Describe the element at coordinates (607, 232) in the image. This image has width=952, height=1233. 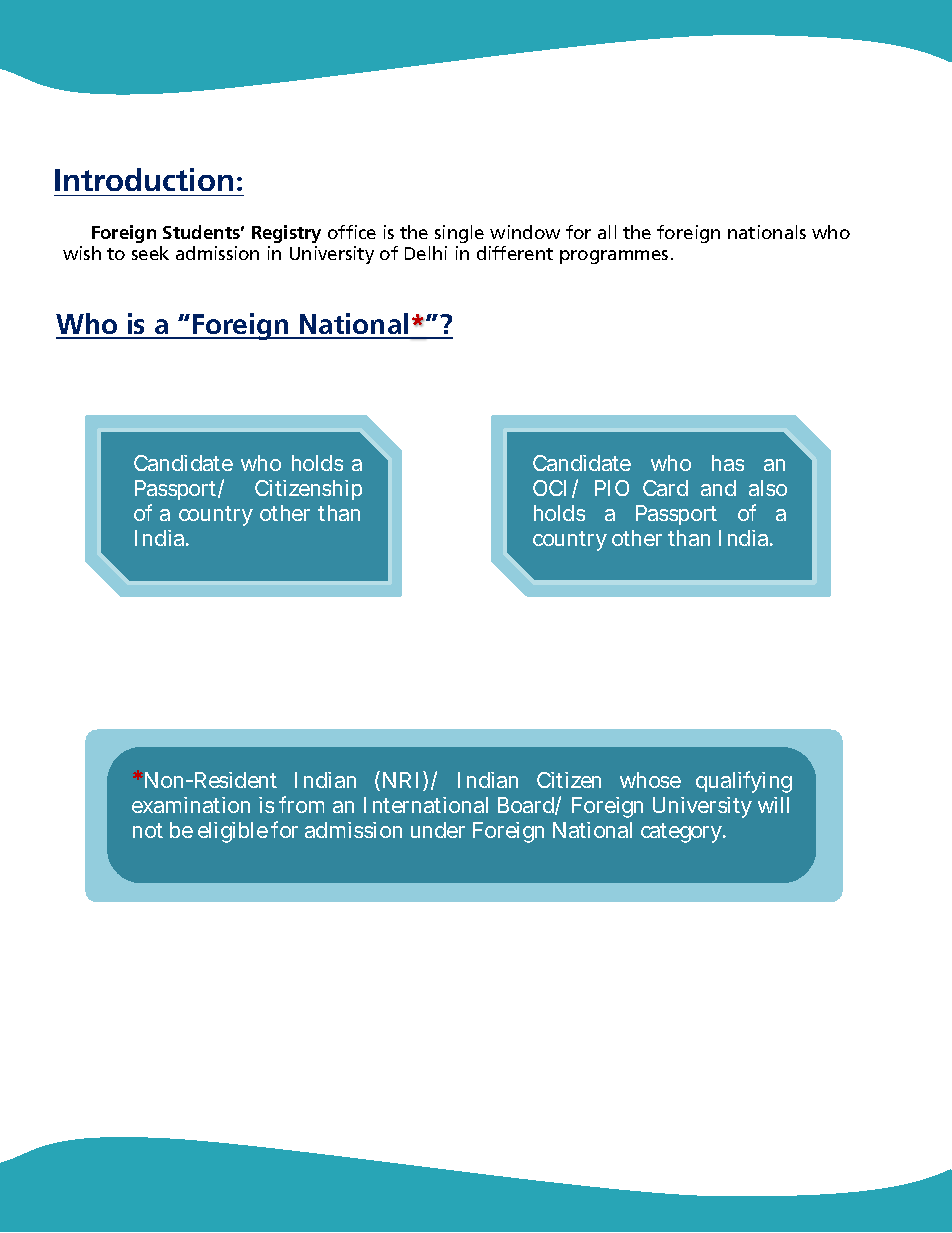
I see `all` at that location.
